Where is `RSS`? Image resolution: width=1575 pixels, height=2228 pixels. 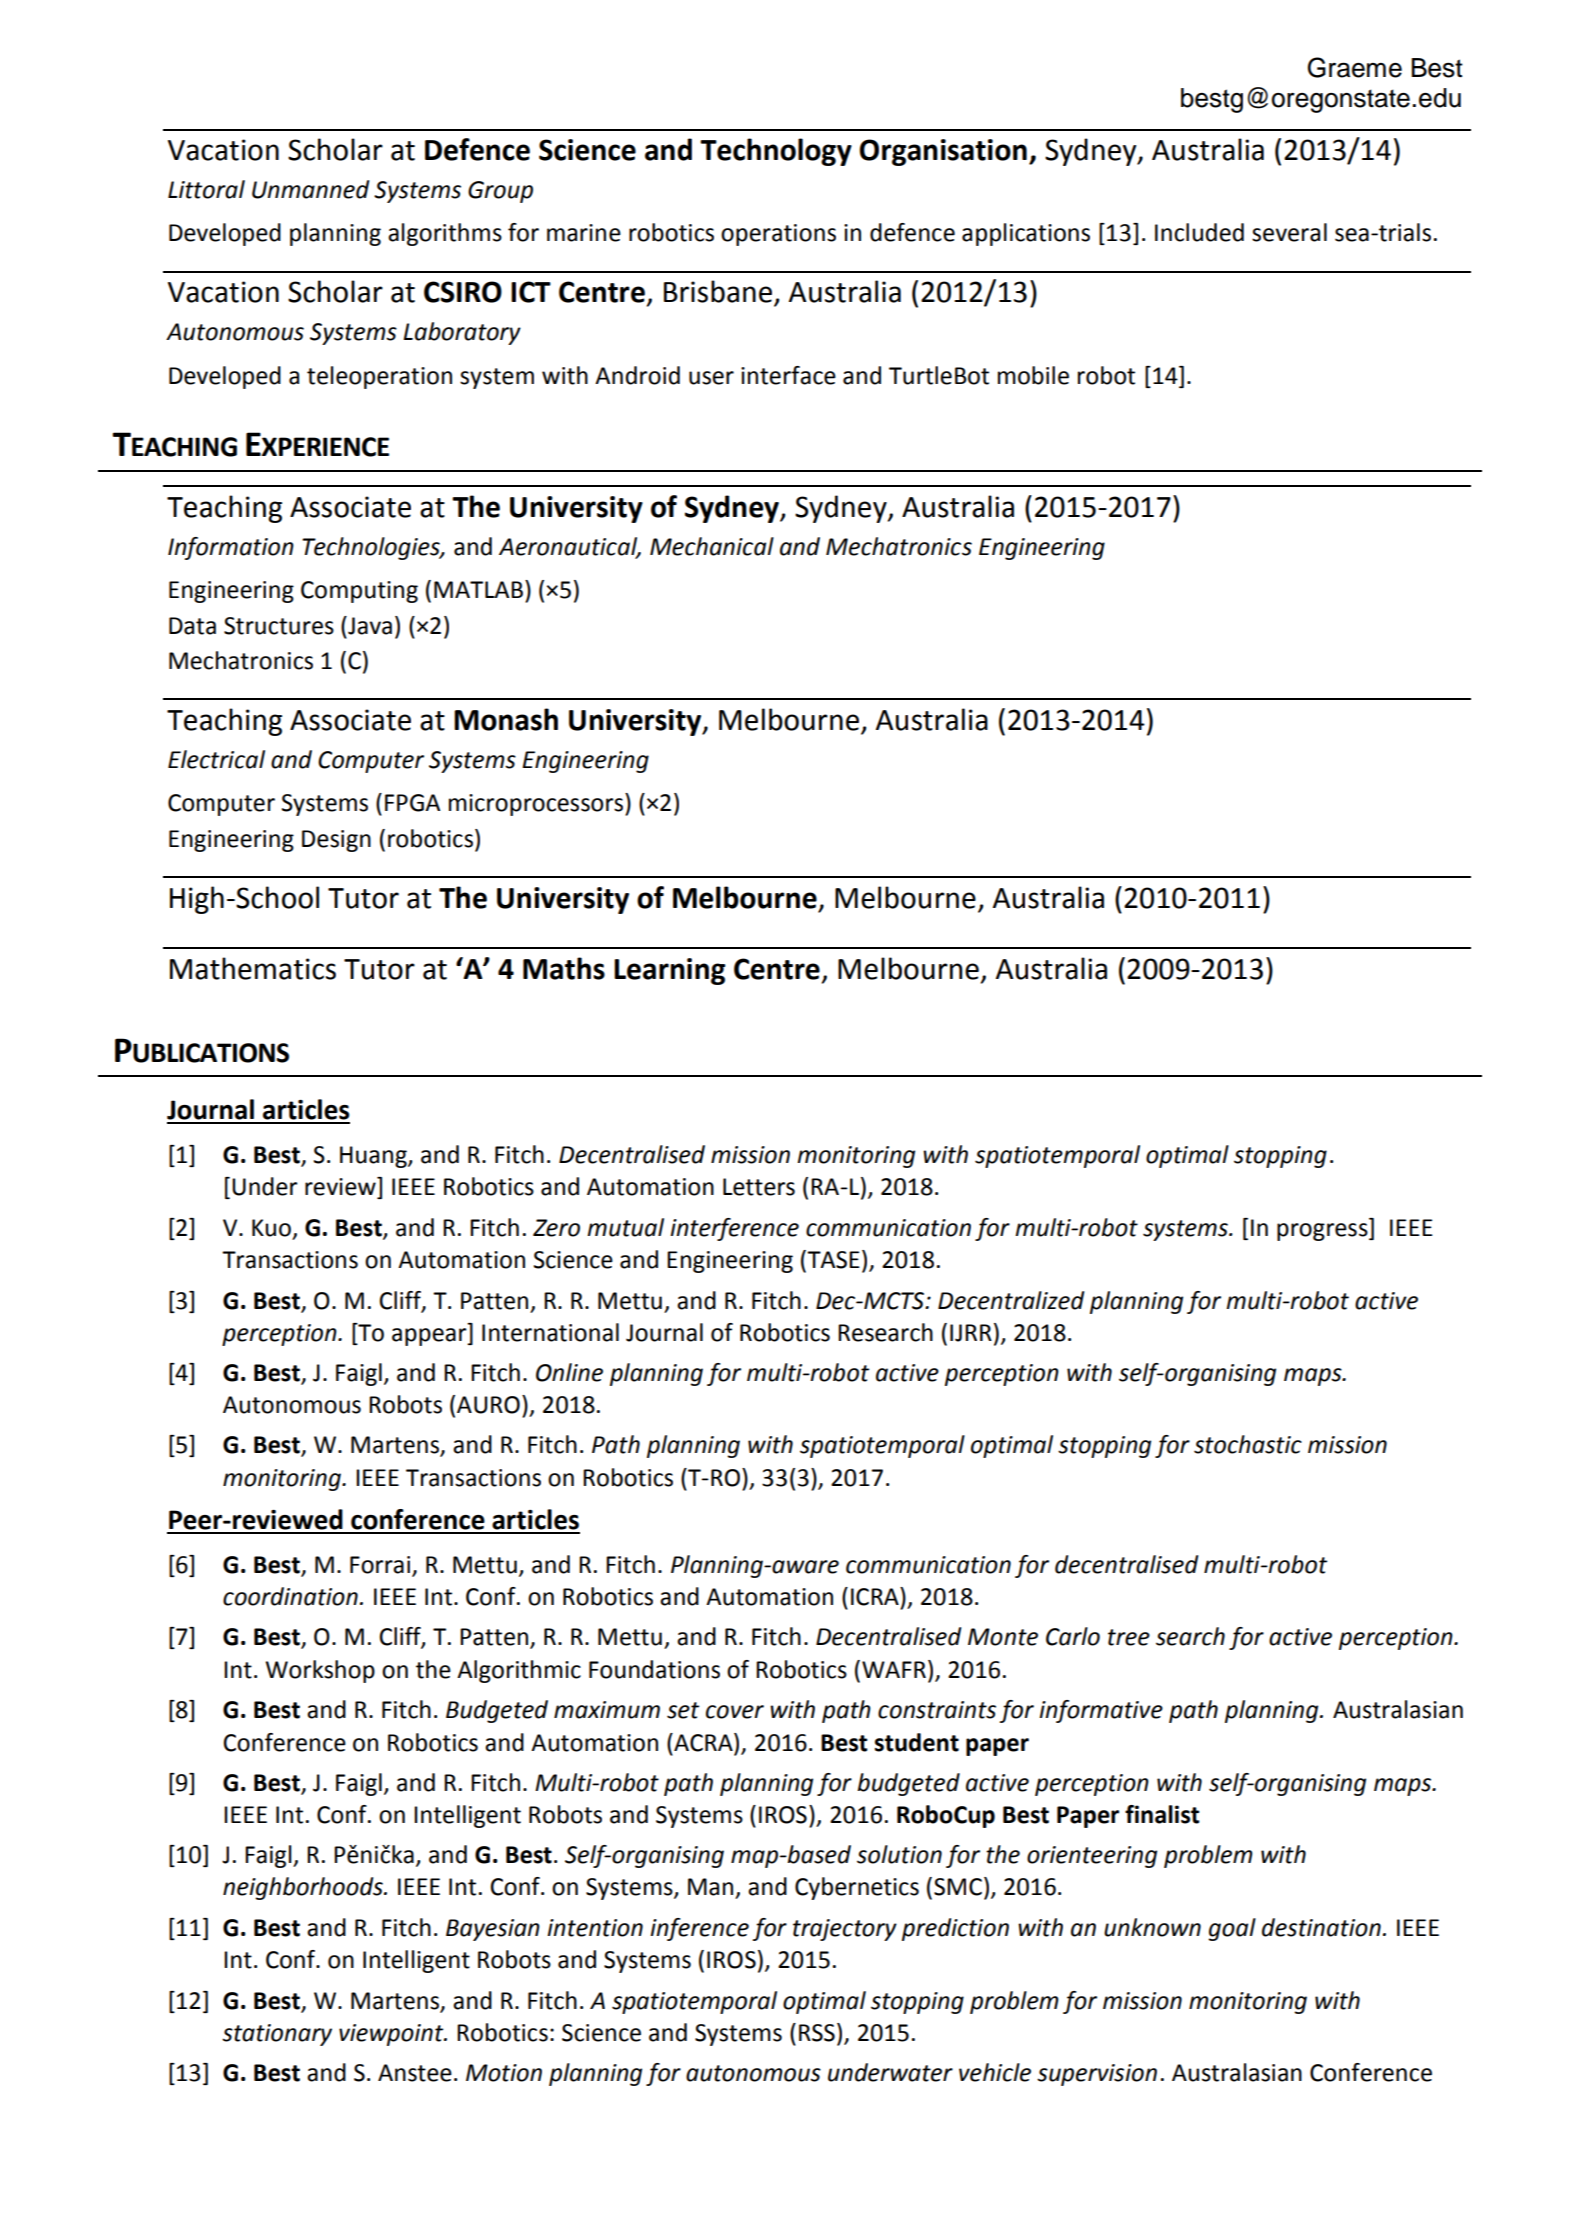 RSS is located at coordinates (817, 2033).
